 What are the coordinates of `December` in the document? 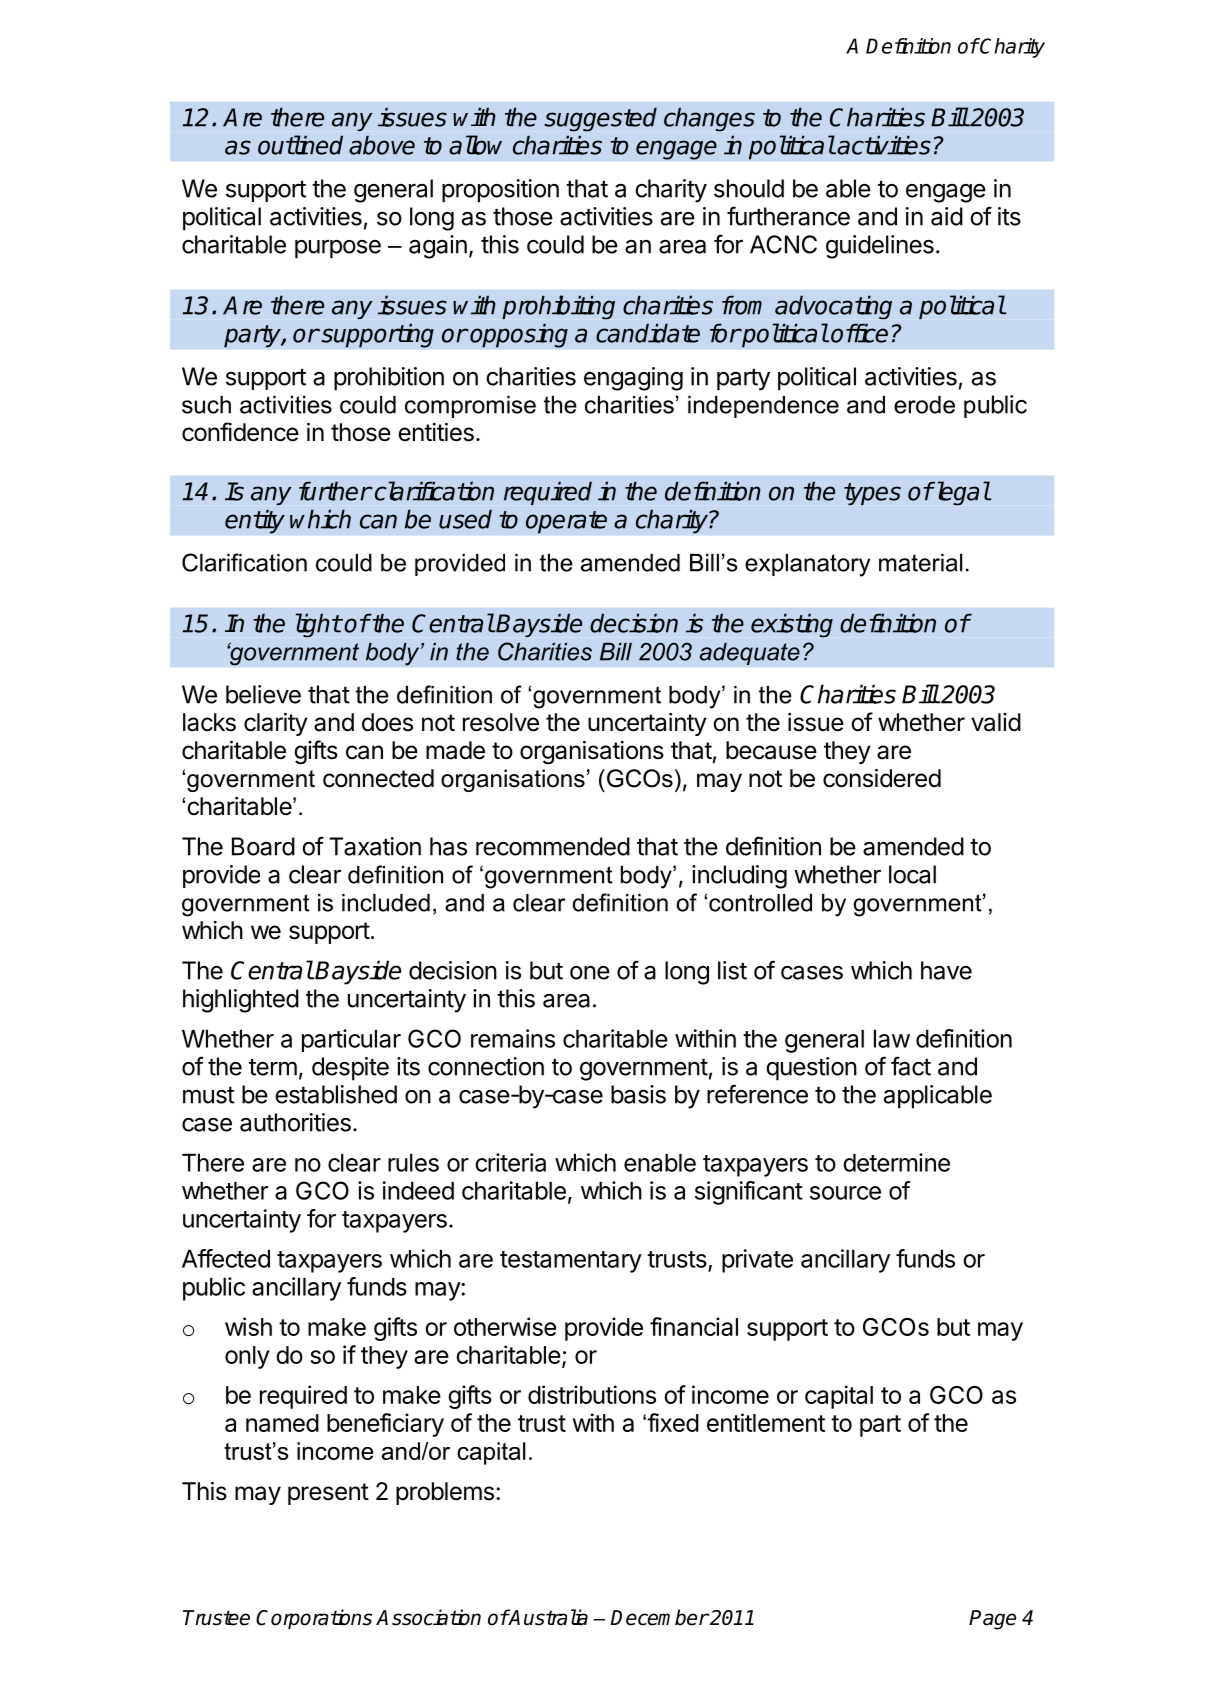 It's located at (659, 1617).
